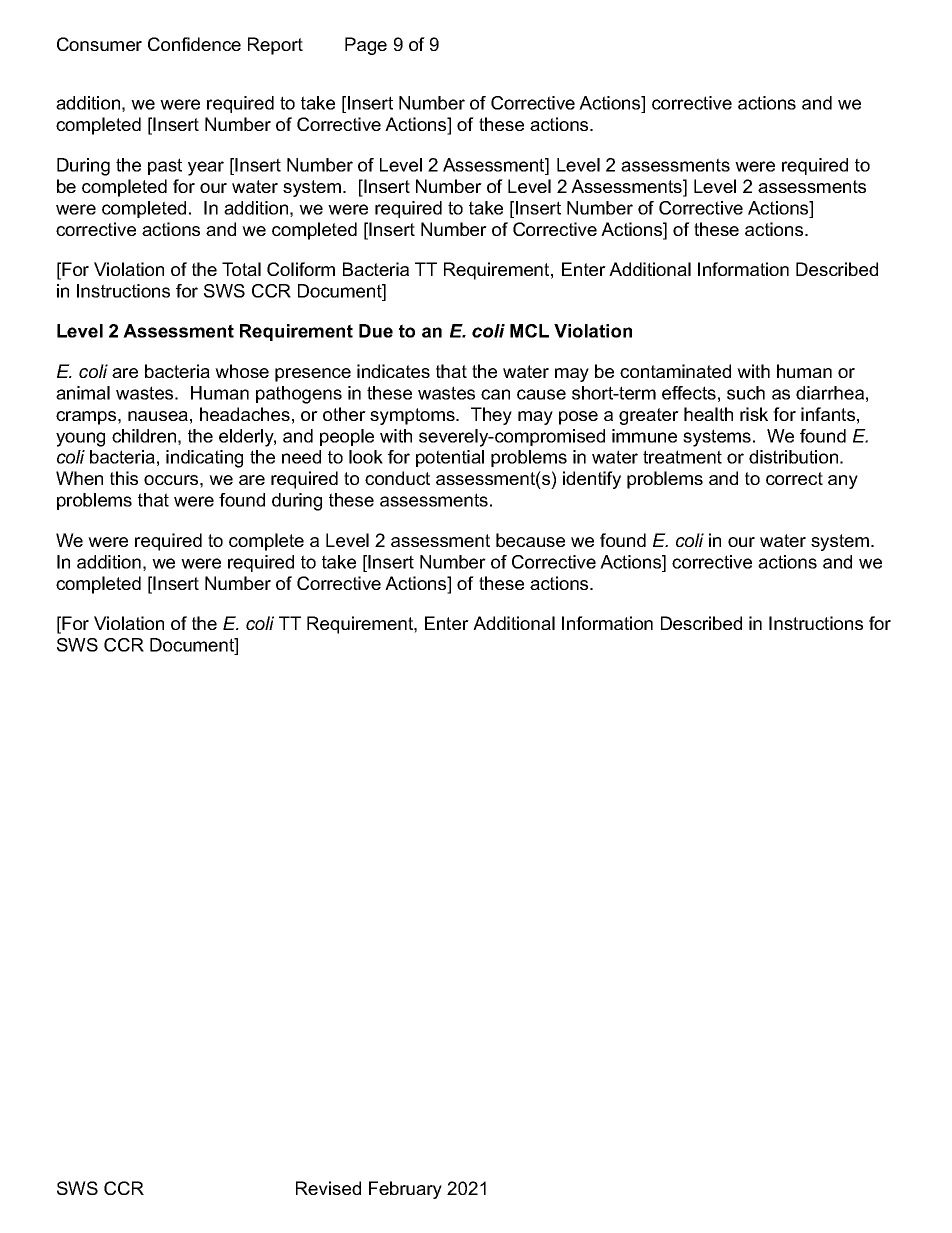  I want to click on Revised, so click(328, 1188).
